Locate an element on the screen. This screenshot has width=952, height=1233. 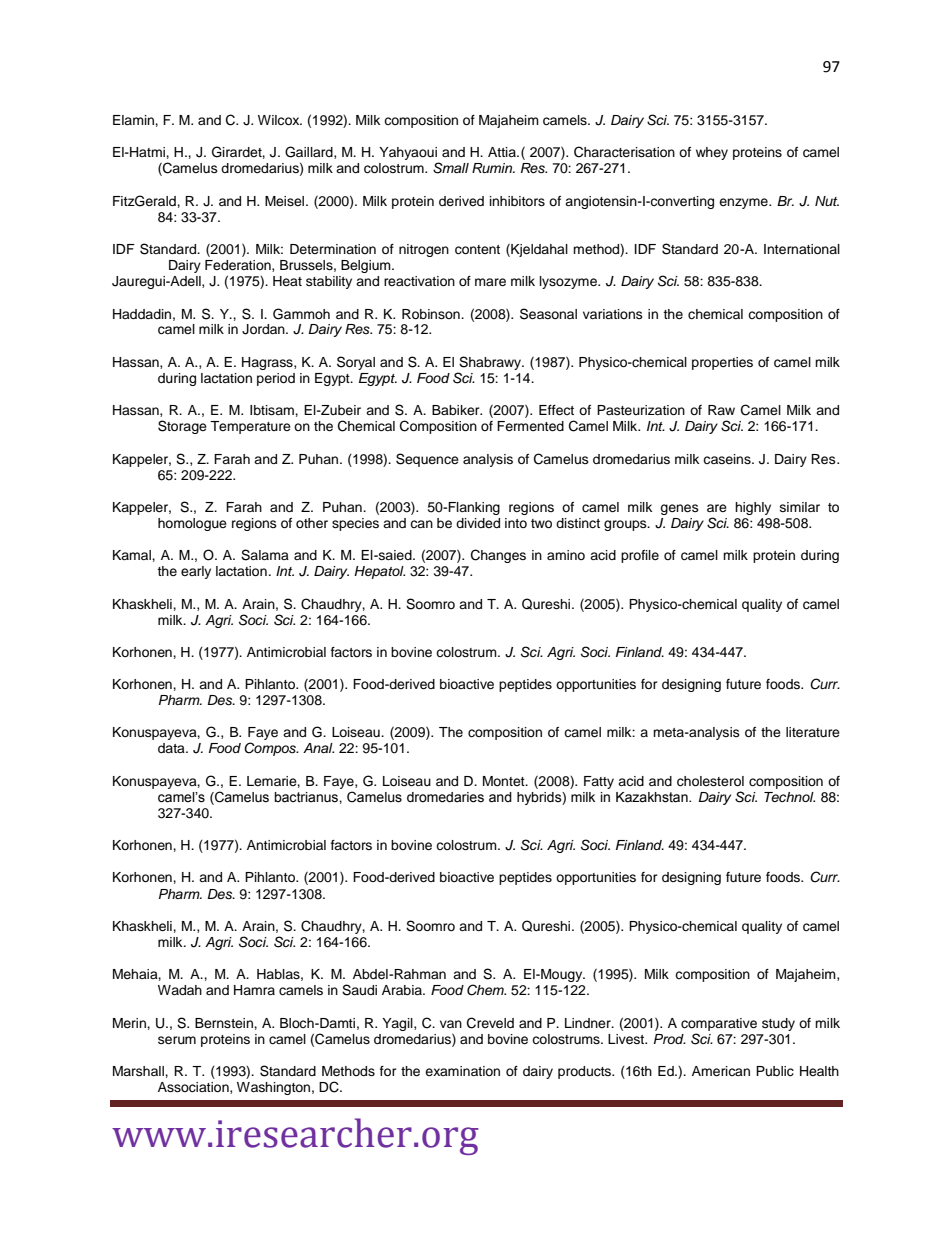
Fatty is located at coordinates (599, 782).
